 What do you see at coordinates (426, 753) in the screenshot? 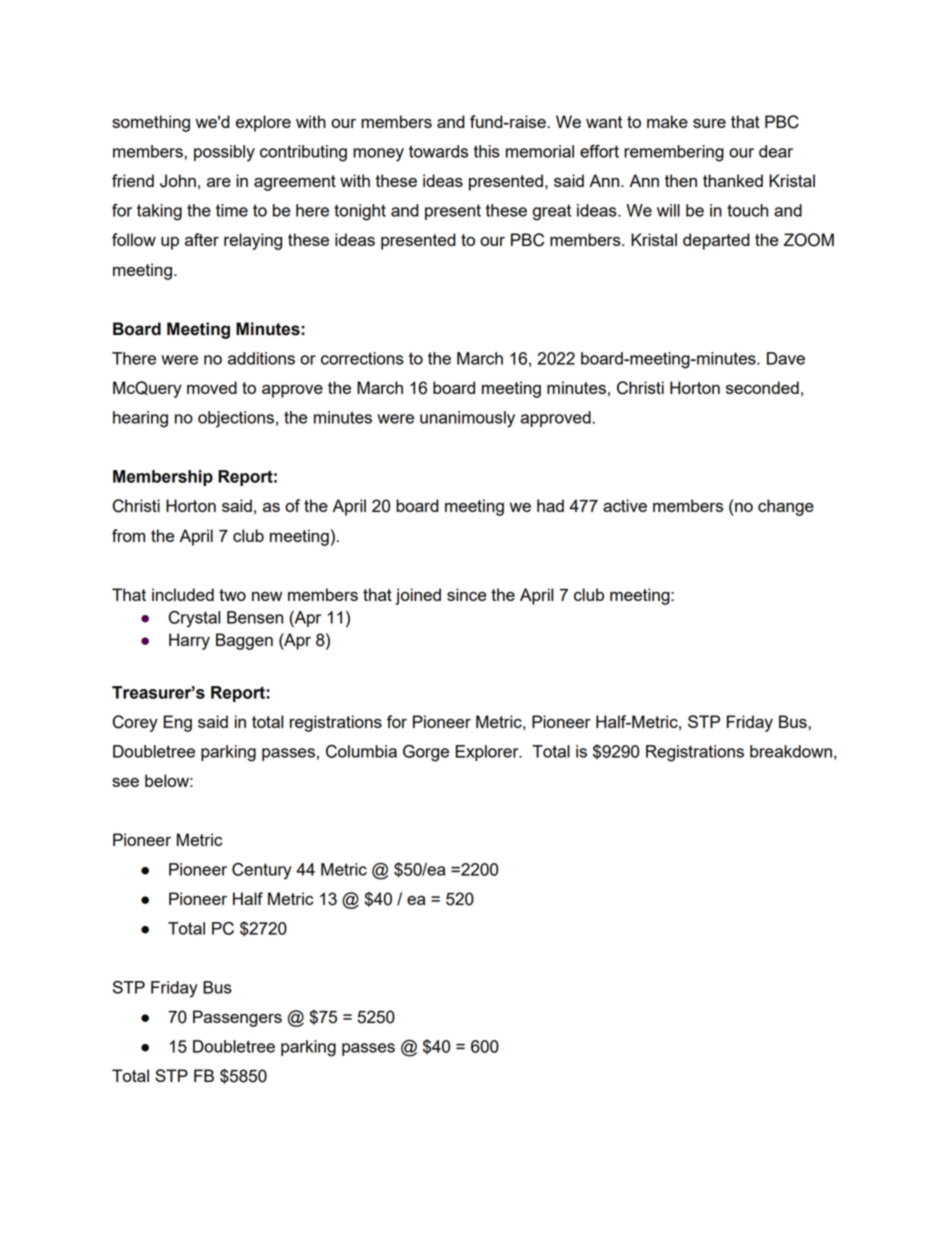
I see `Gorge` at bounding box center [426, 753].
